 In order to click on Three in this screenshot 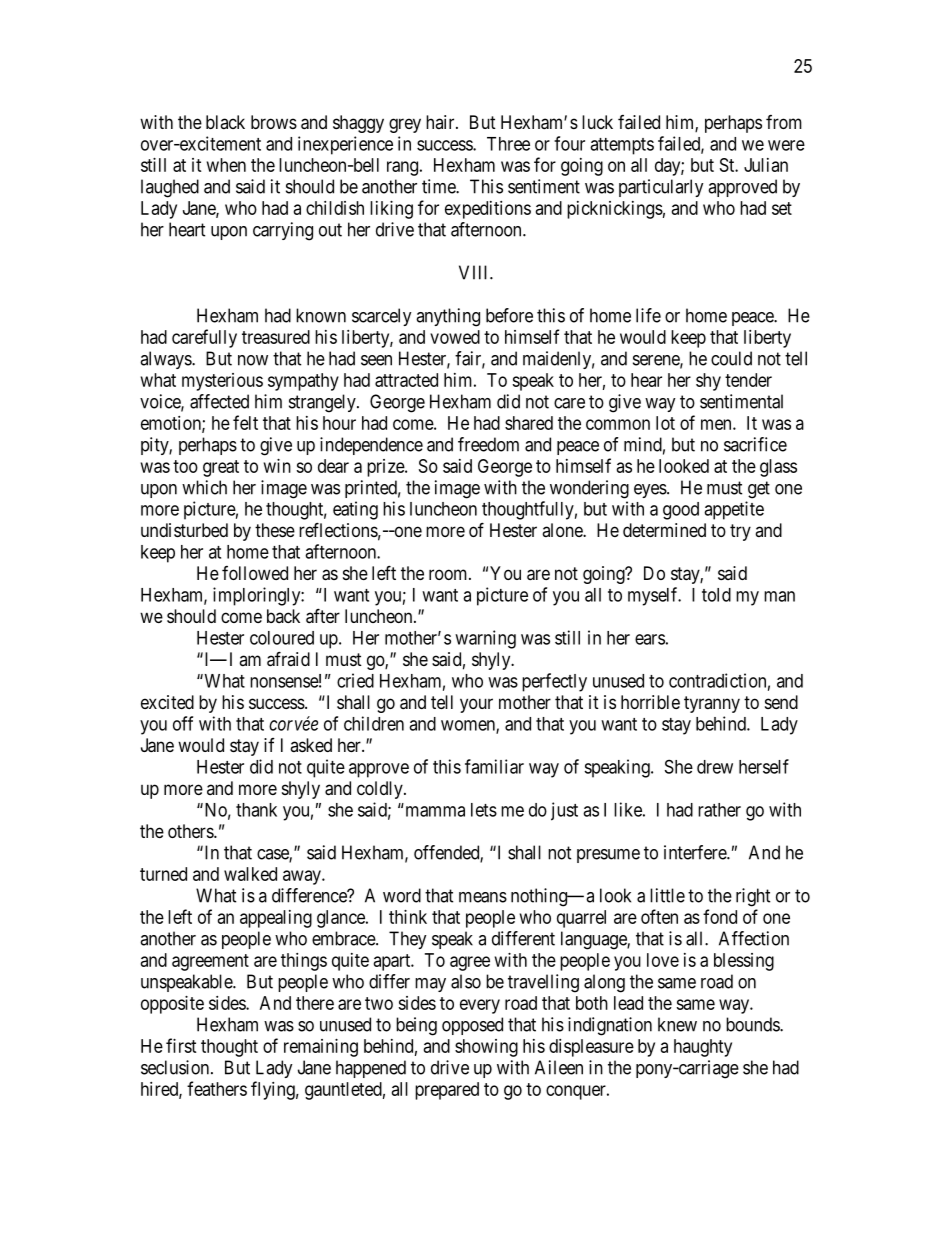, I will do `click(508, 144)`.
